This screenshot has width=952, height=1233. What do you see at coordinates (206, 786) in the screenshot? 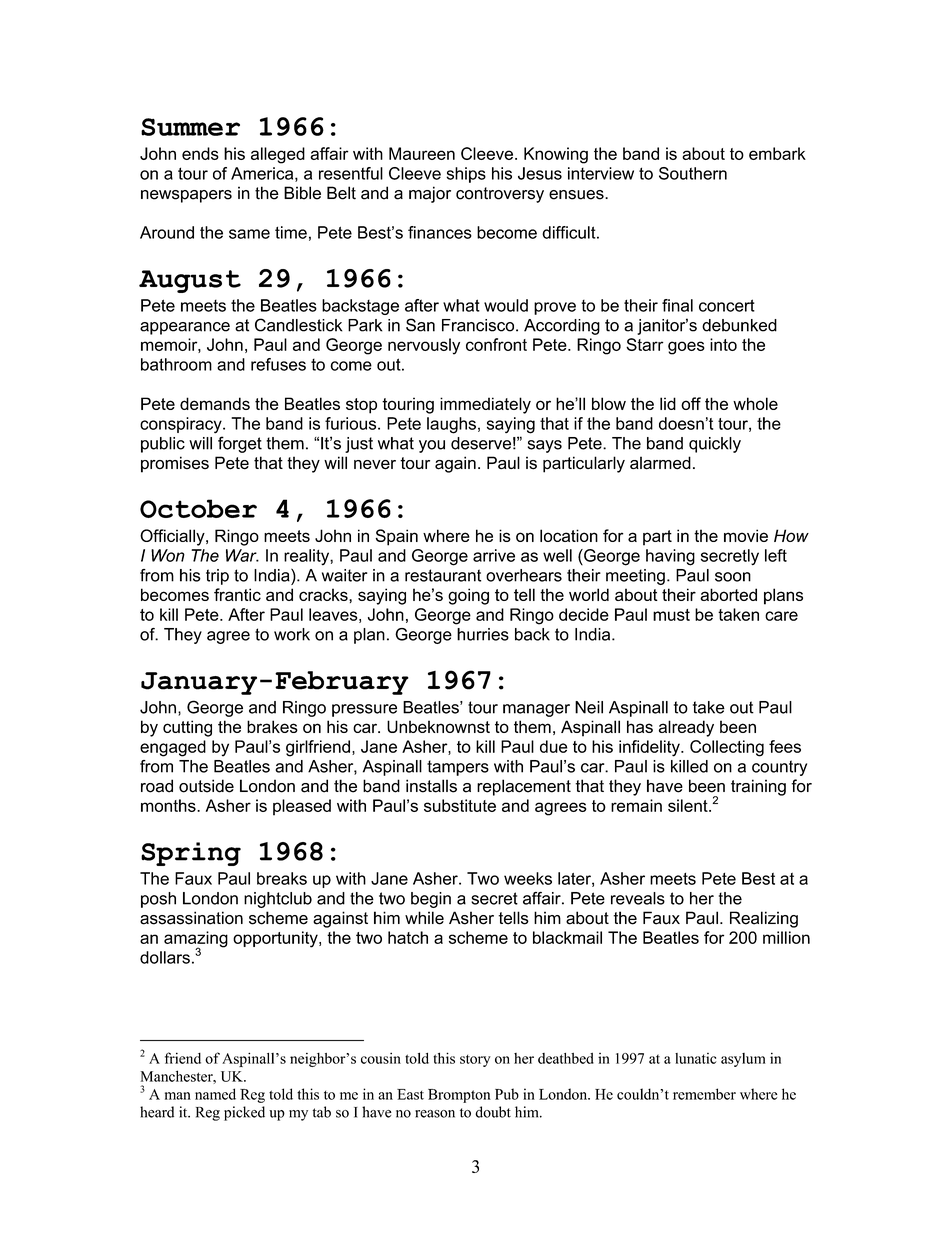
I see `outside` at bounding box center [206, 786].
